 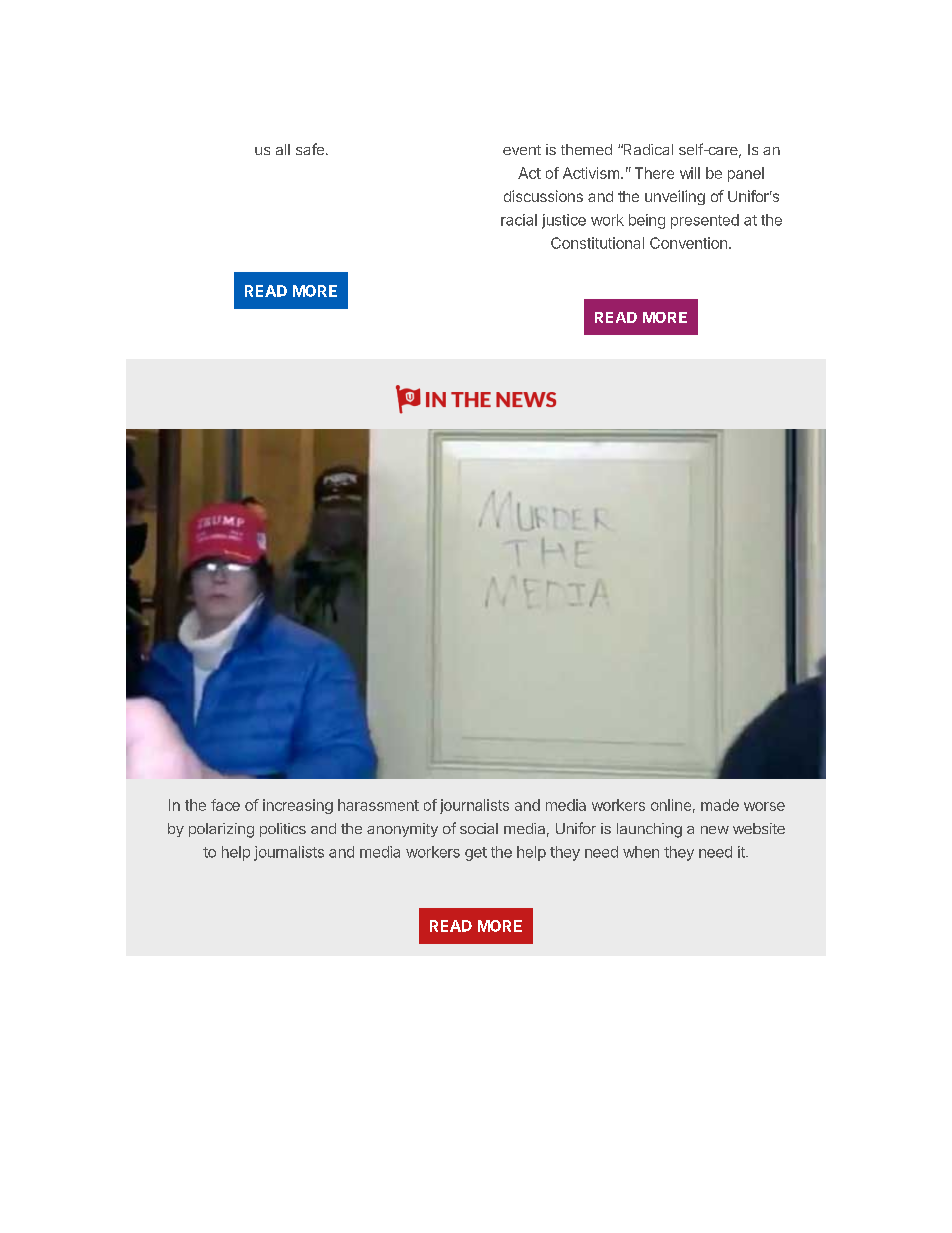 I want to click on Convention, so click(x=688, y=243).
